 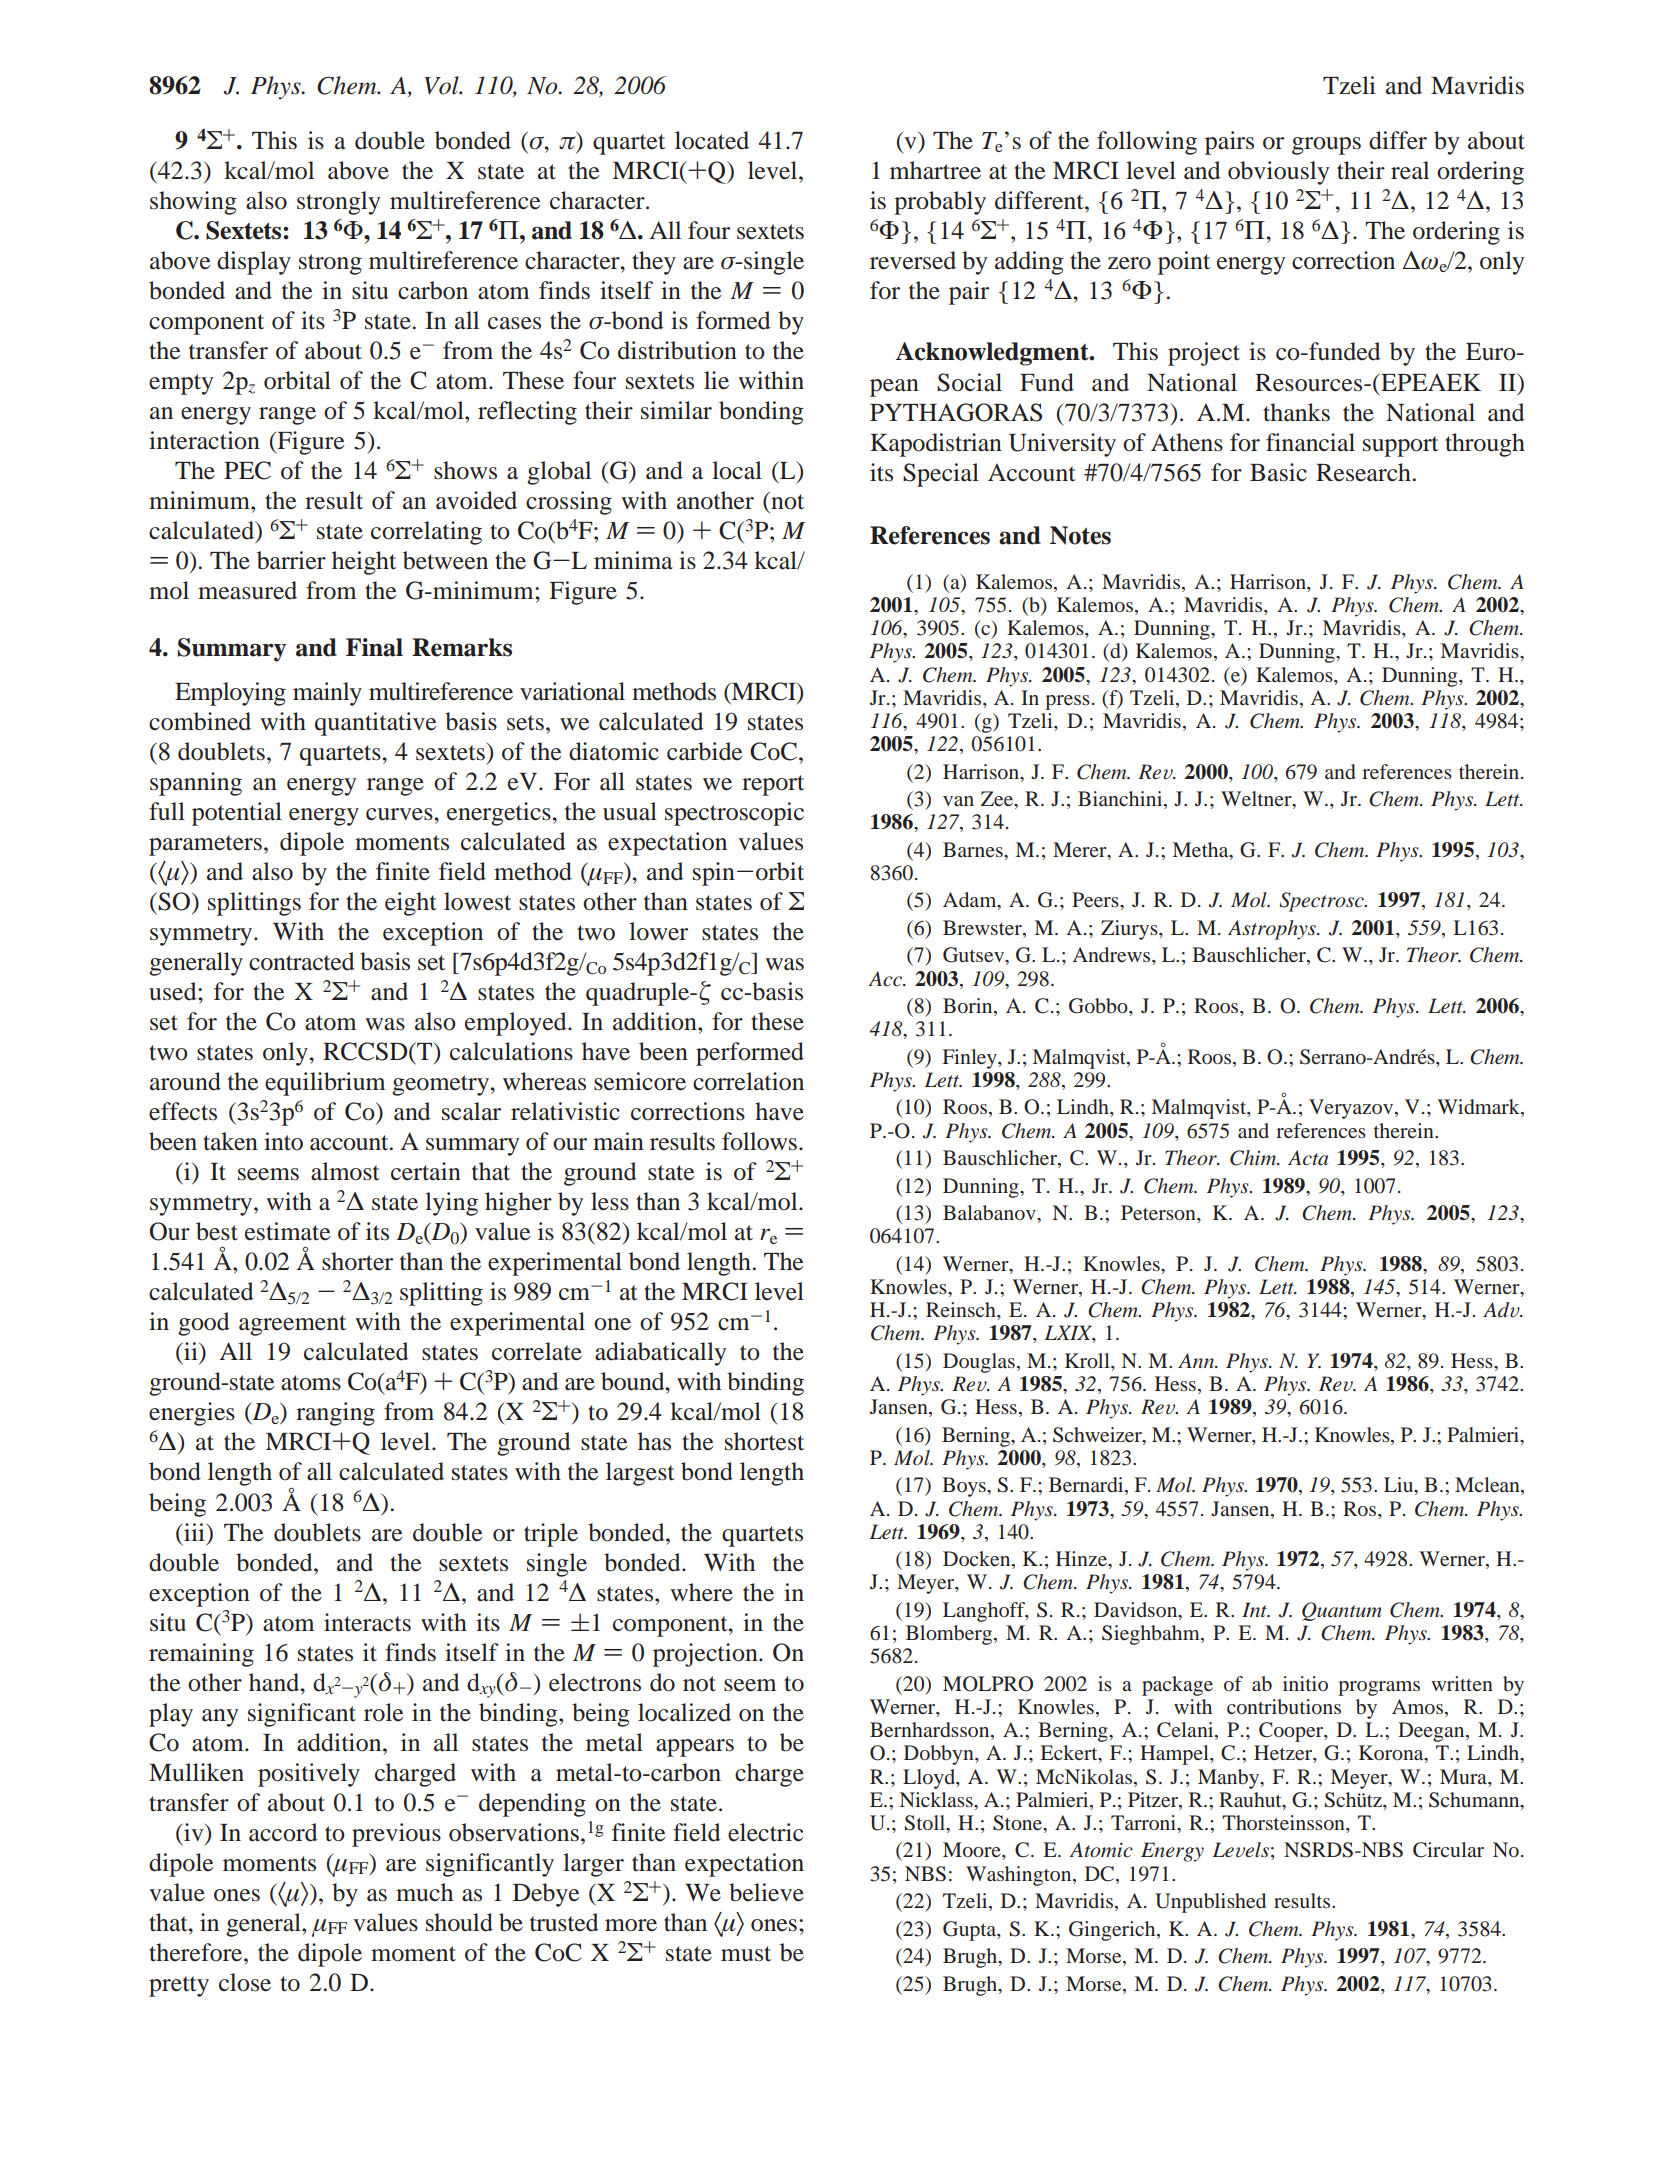 What do you see at coordinates (1326, 146) in the image?
I see `groups` at bounding box center [1326, 146].
